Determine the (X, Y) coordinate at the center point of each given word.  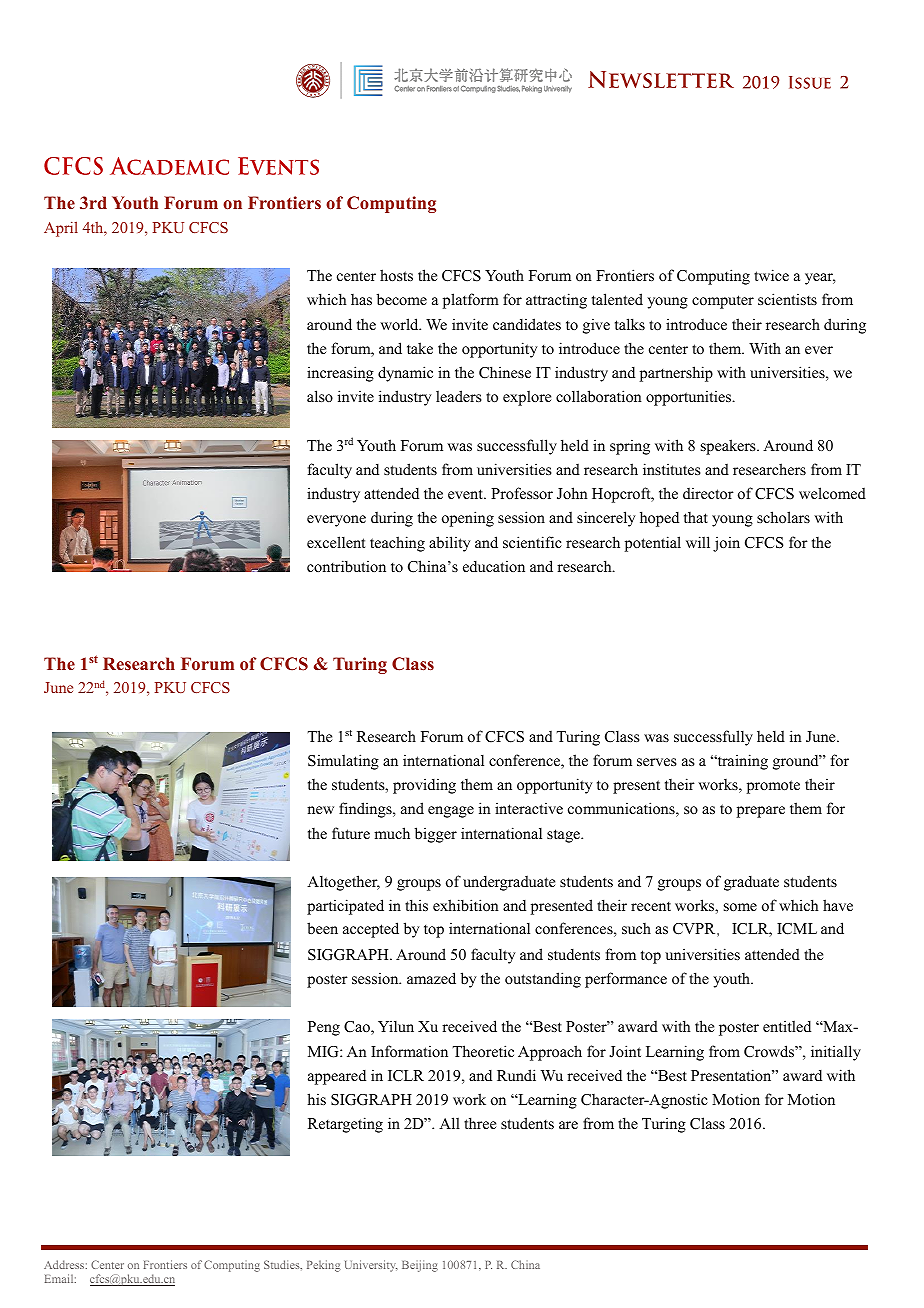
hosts (396, 275)
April (61, 229)
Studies (283, 1265)
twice (771, 275)
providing (424, 786)
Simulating (343, 762)
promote (773, 787)
